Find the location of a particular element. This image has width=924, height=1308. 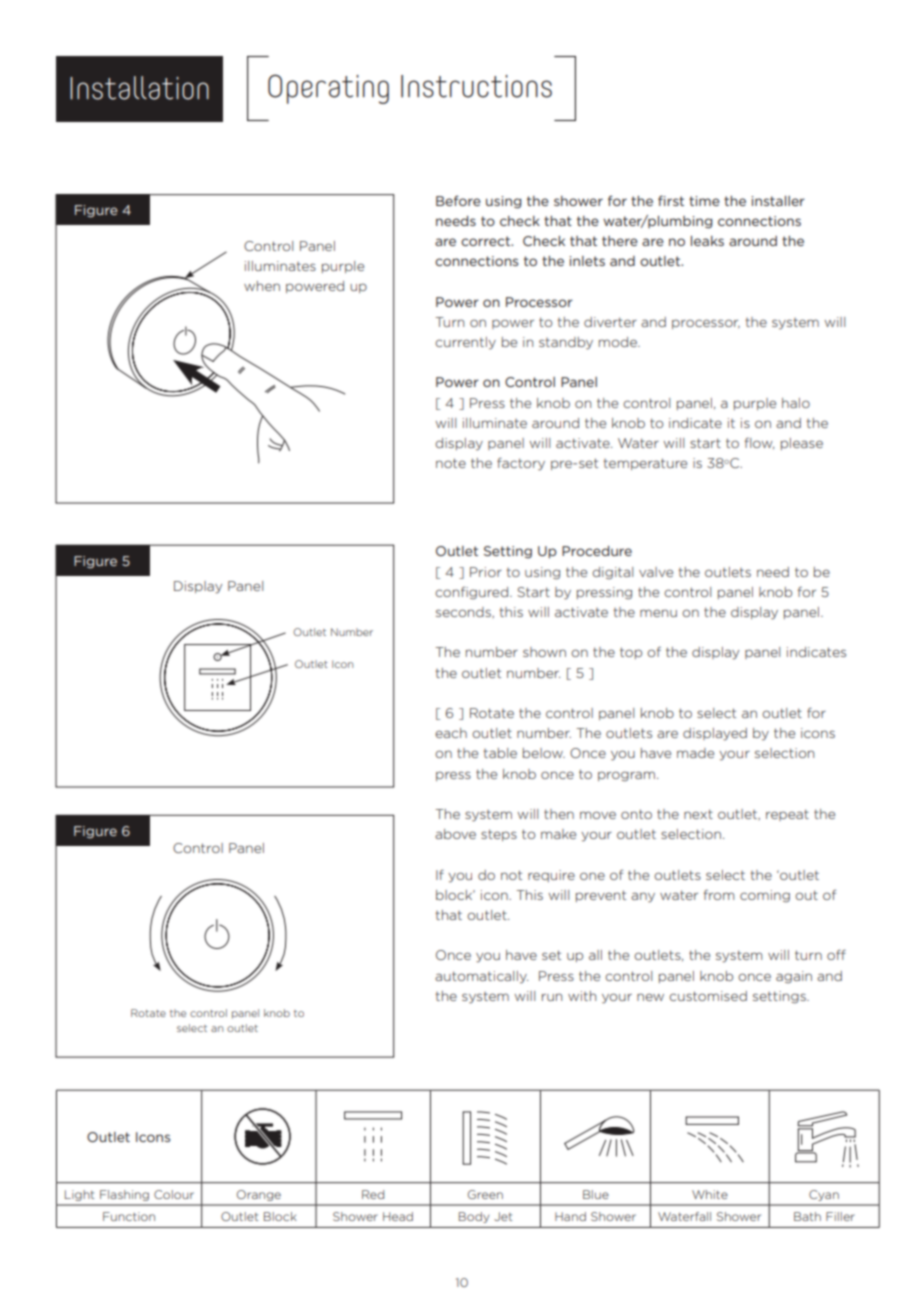

installer is located at coordinates (778, 201).
